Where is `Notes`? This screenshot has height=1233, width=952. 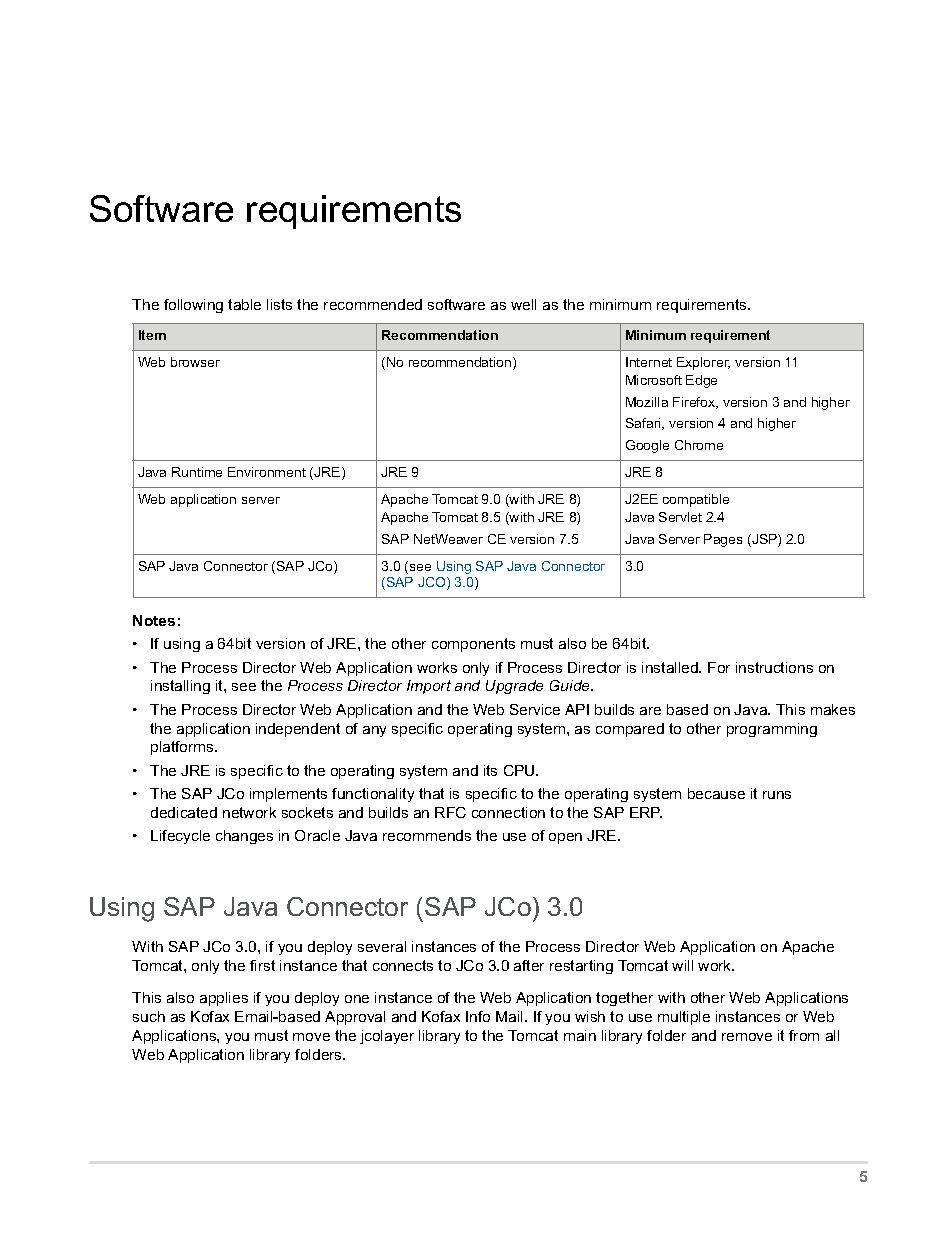
Notes is located at coordinates (154, 620).
